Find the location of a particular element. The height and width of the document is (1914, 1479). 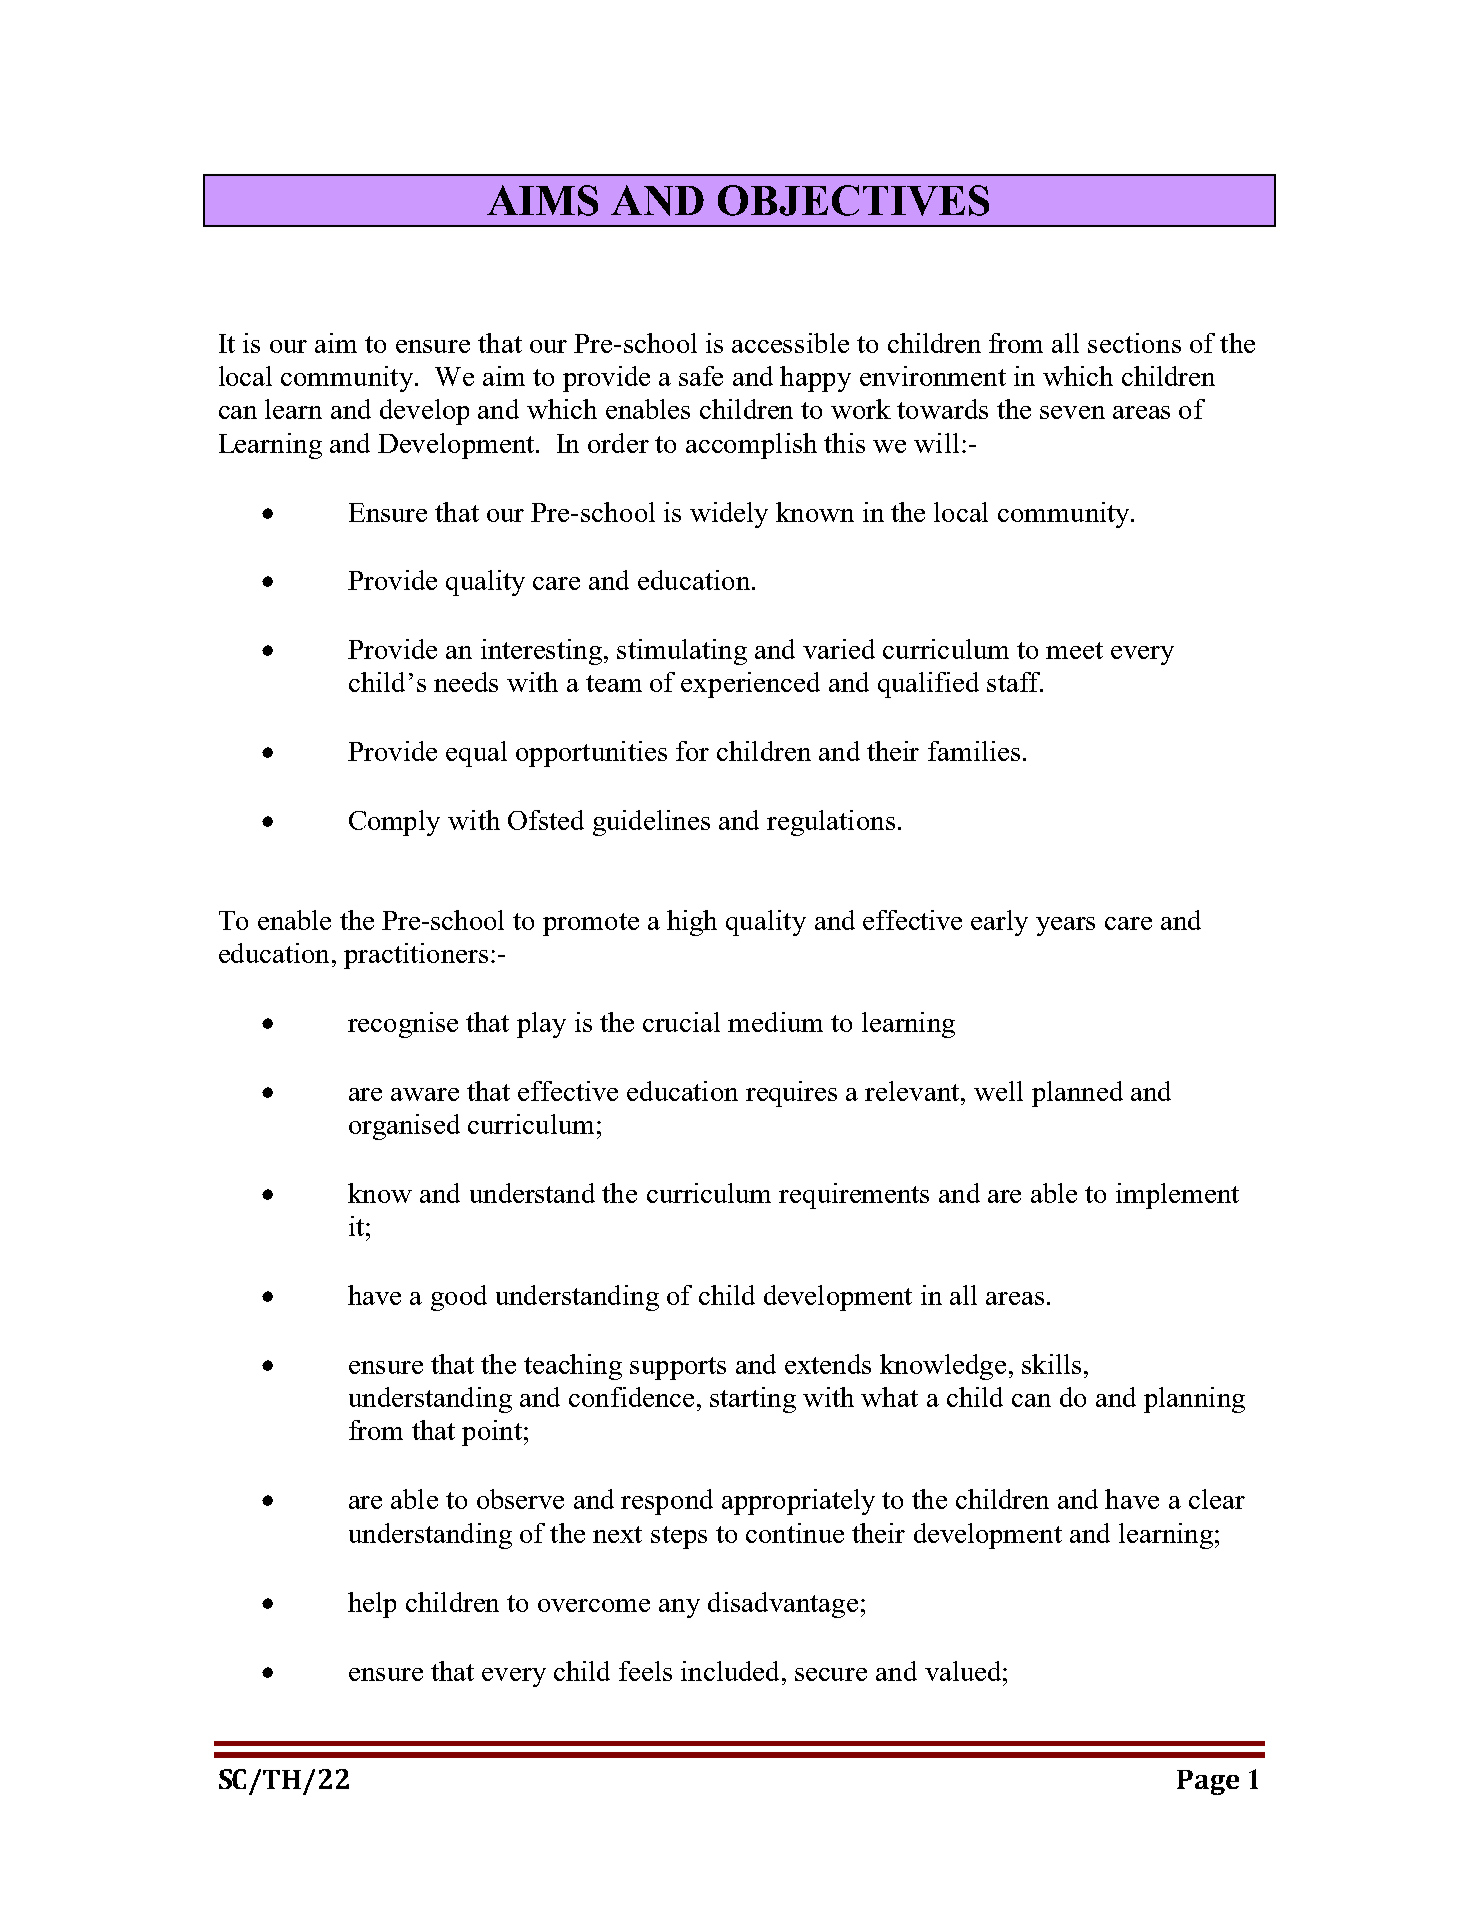

extends is located at coordinates (828, 1364).
